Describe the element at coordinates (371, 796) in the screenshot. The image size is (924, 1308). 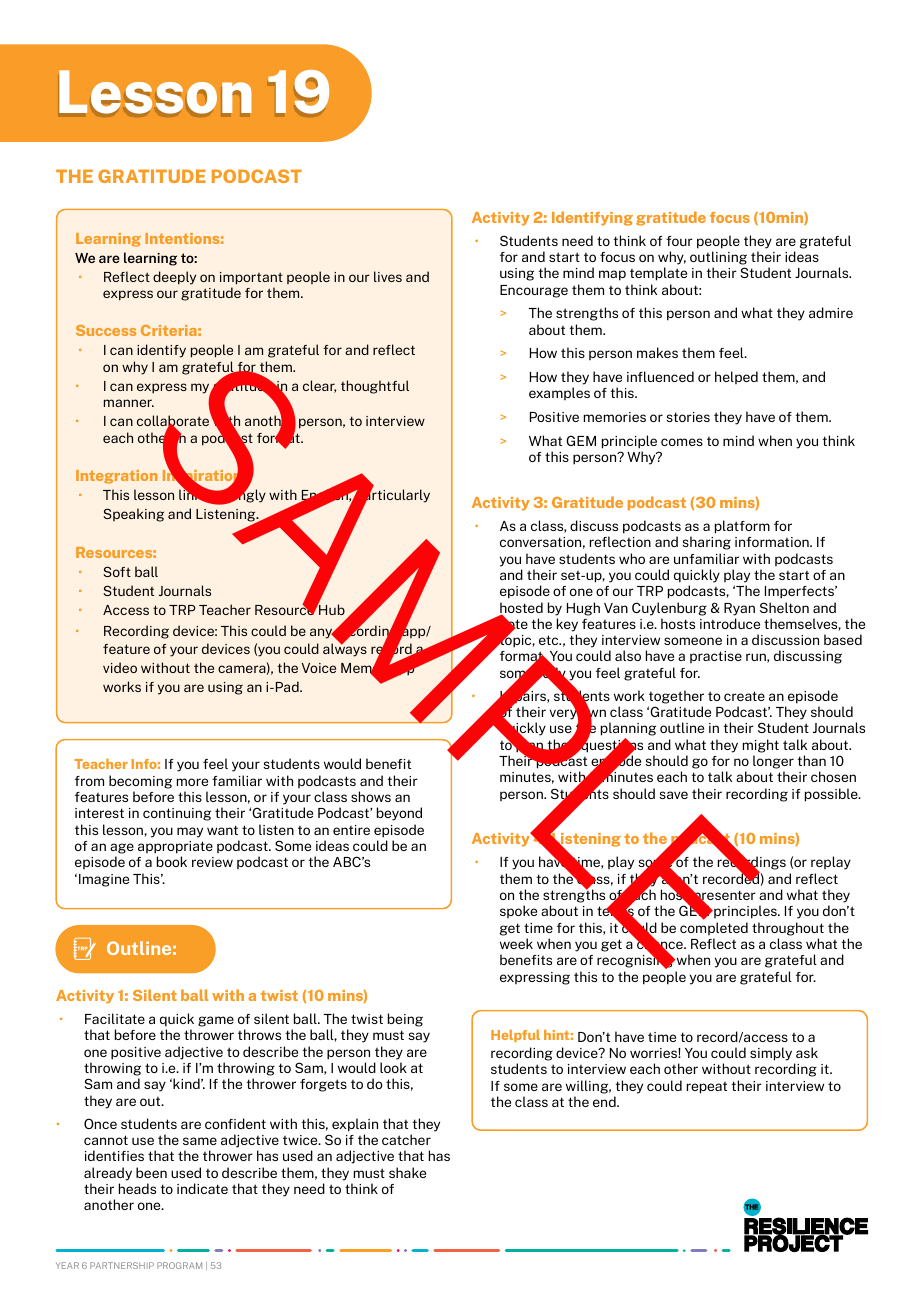
I see `shows` at that location.
